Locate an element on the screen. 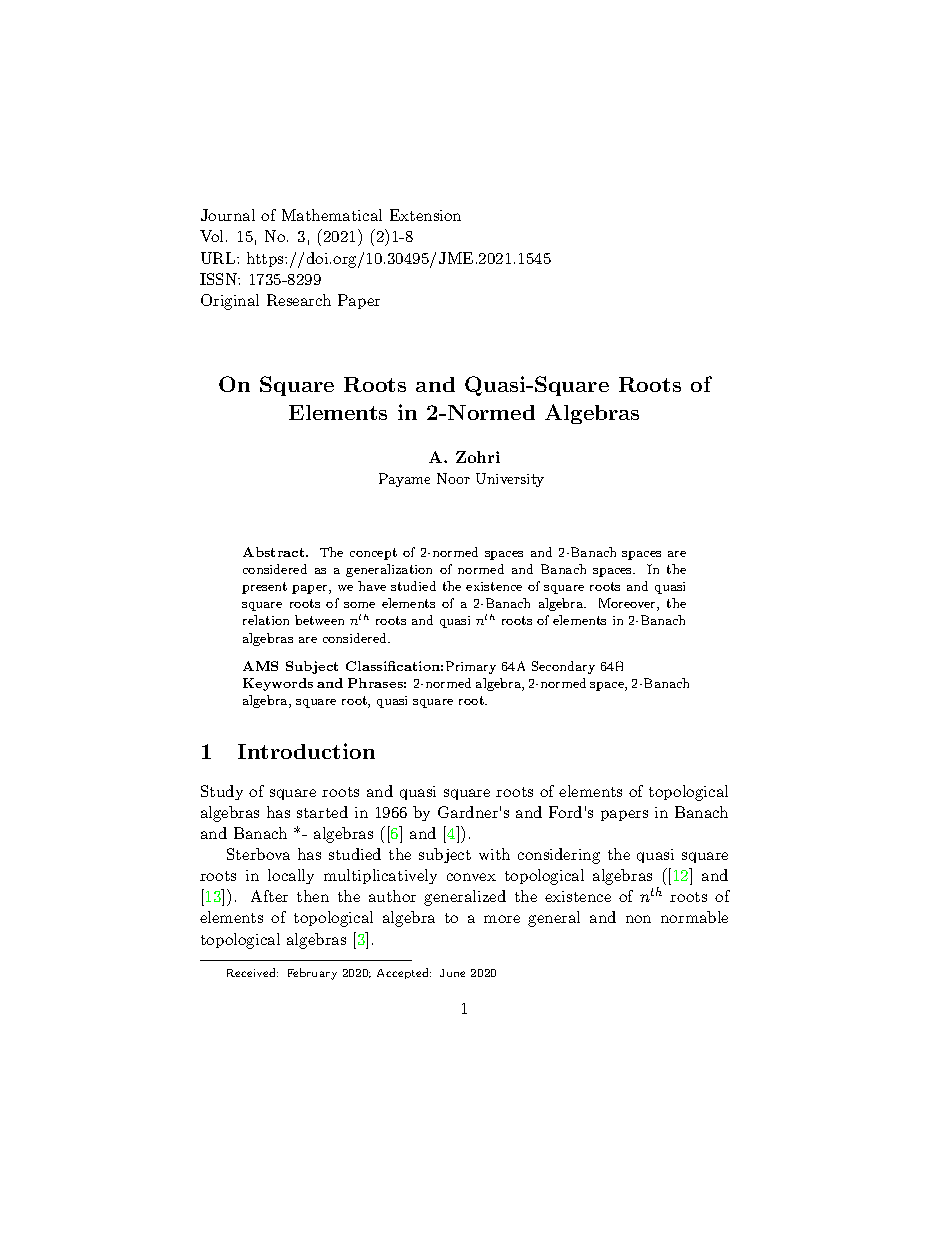 The width and height of the screenshot is (952, 1233). Extension is located at coordinates (425, 215).
